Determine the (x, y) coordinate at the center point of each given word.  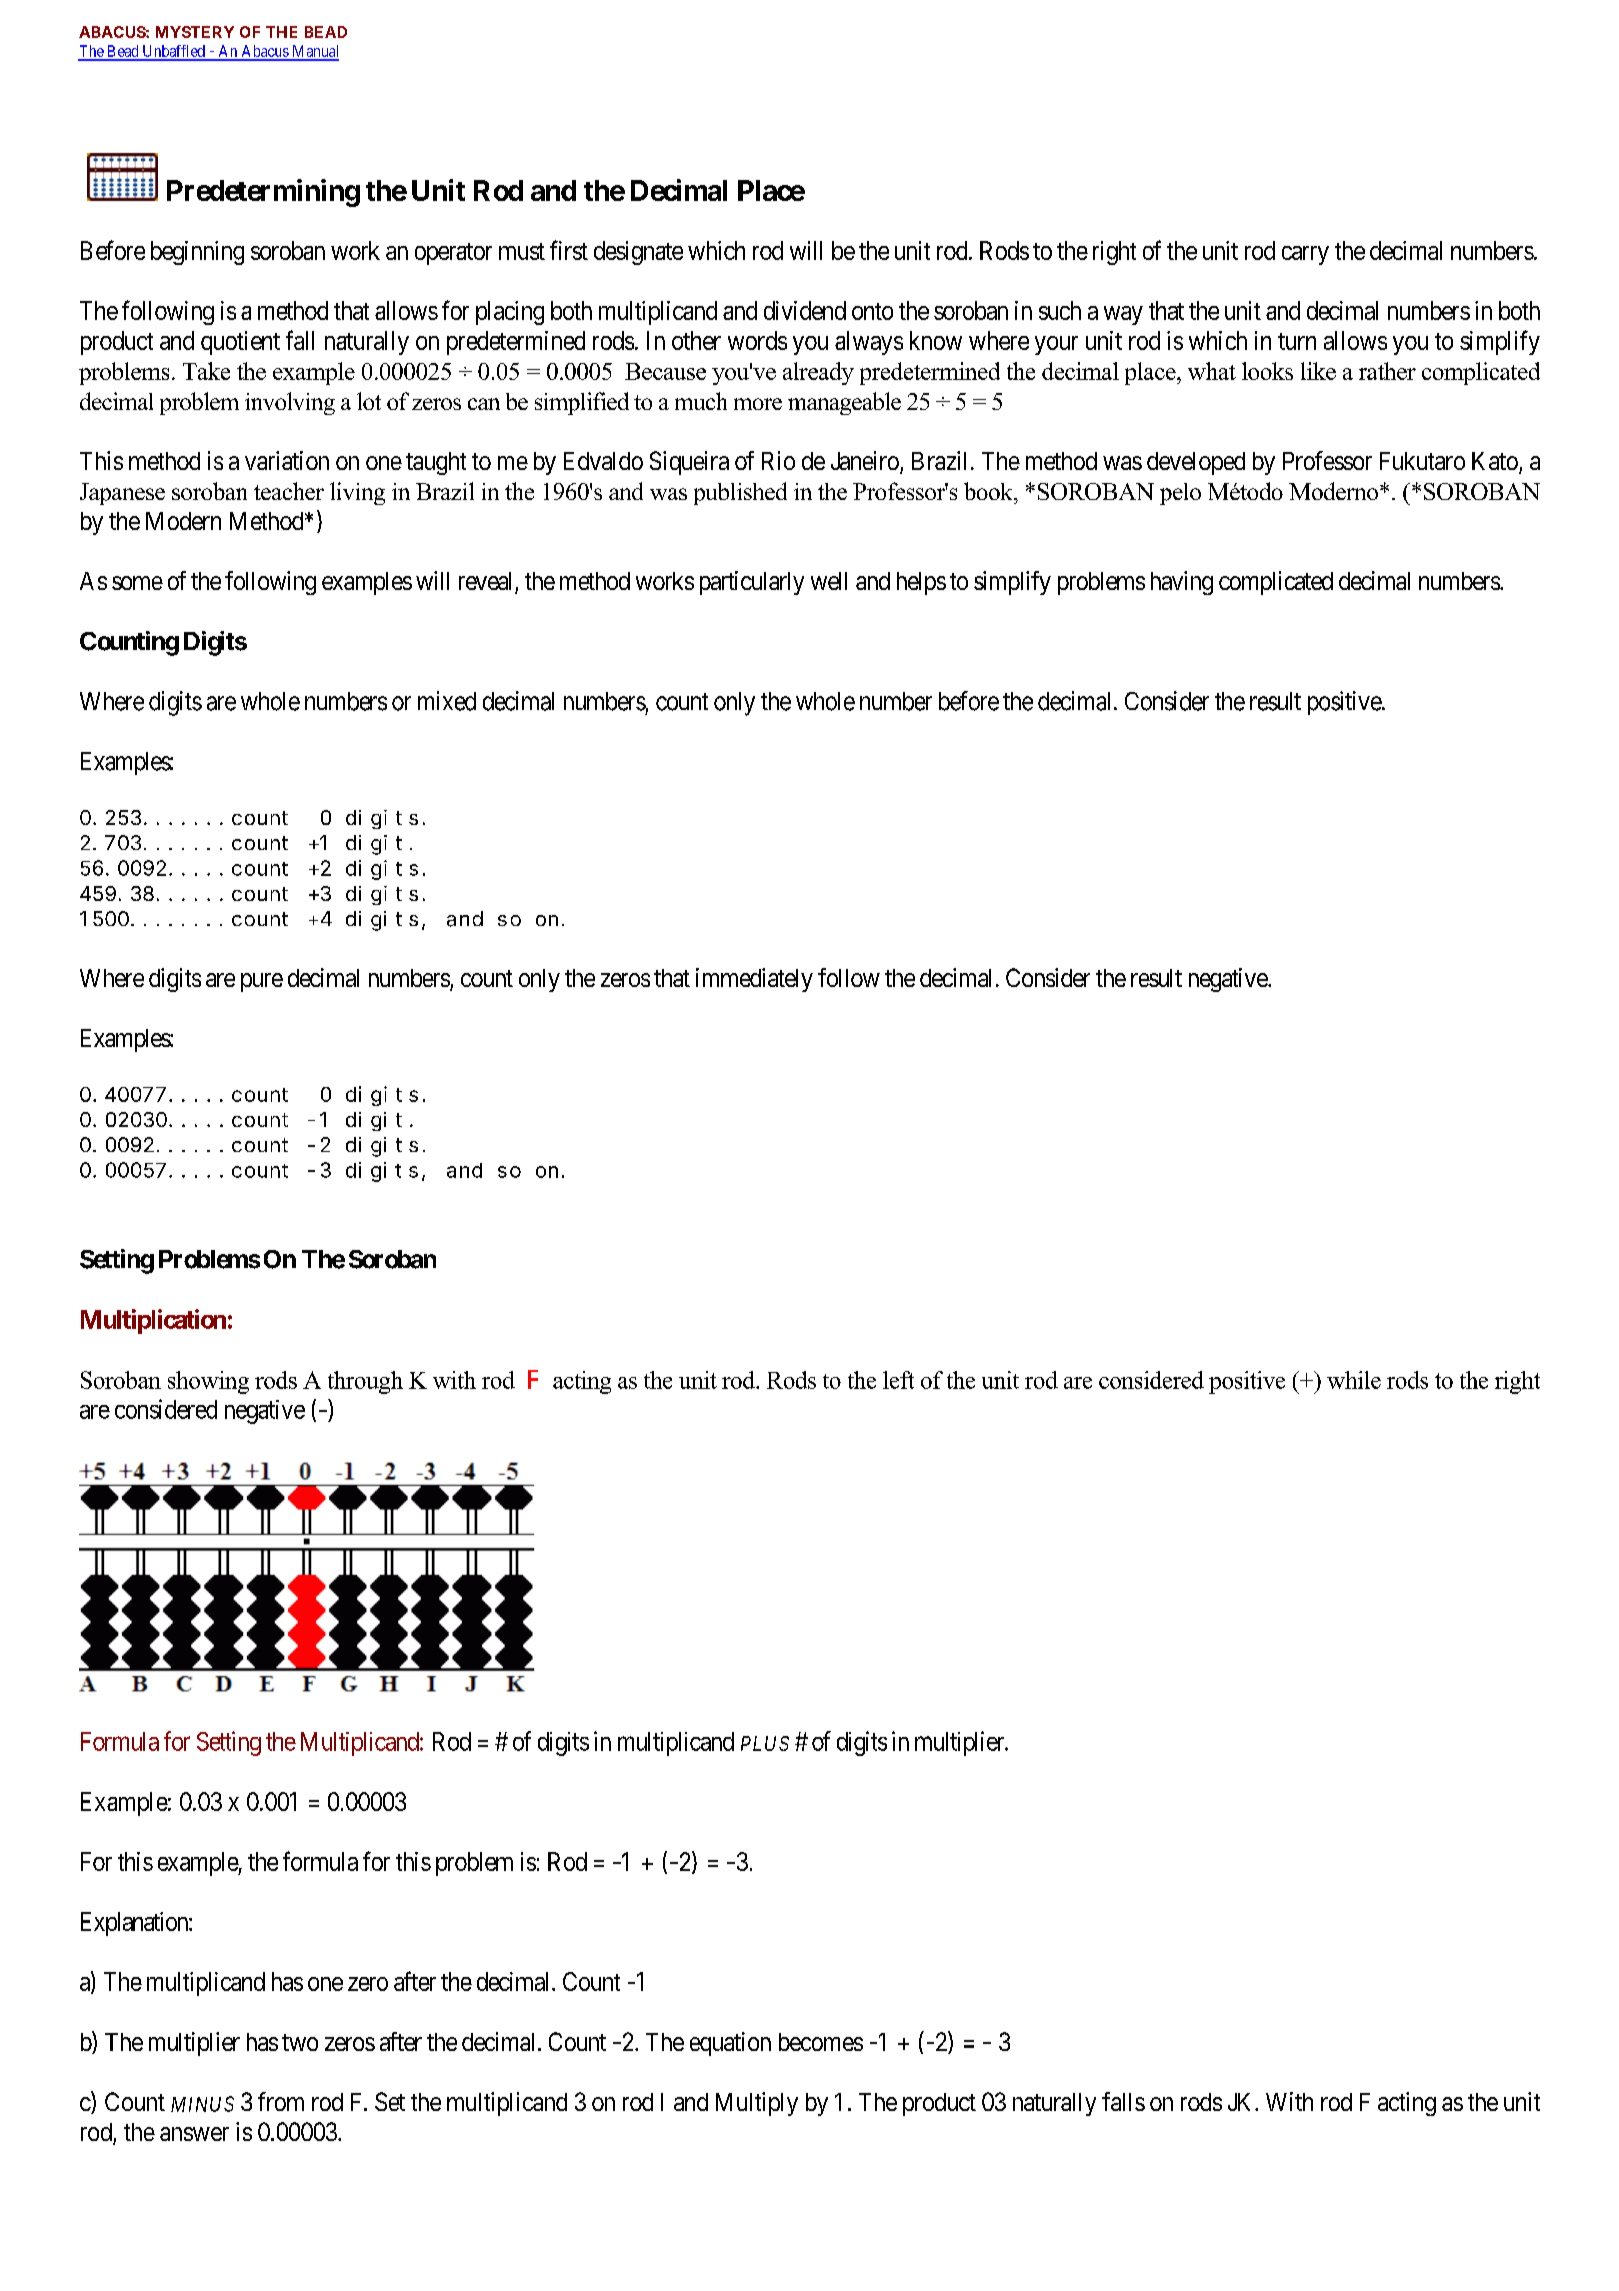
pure (262, 982)
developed (1196, 463)
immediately (754, 980)
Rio (778, 460)
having (1182, 583)
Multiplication (153, 1321)
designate (638, 253)
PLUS (765, 1743)
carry (1305, 255)
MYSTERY (195, 32)
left (898, 1380)
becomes (821, 2042)
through (365, 1382)
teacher (289, 491)
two (300, 2042)
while (1354, 1380)
